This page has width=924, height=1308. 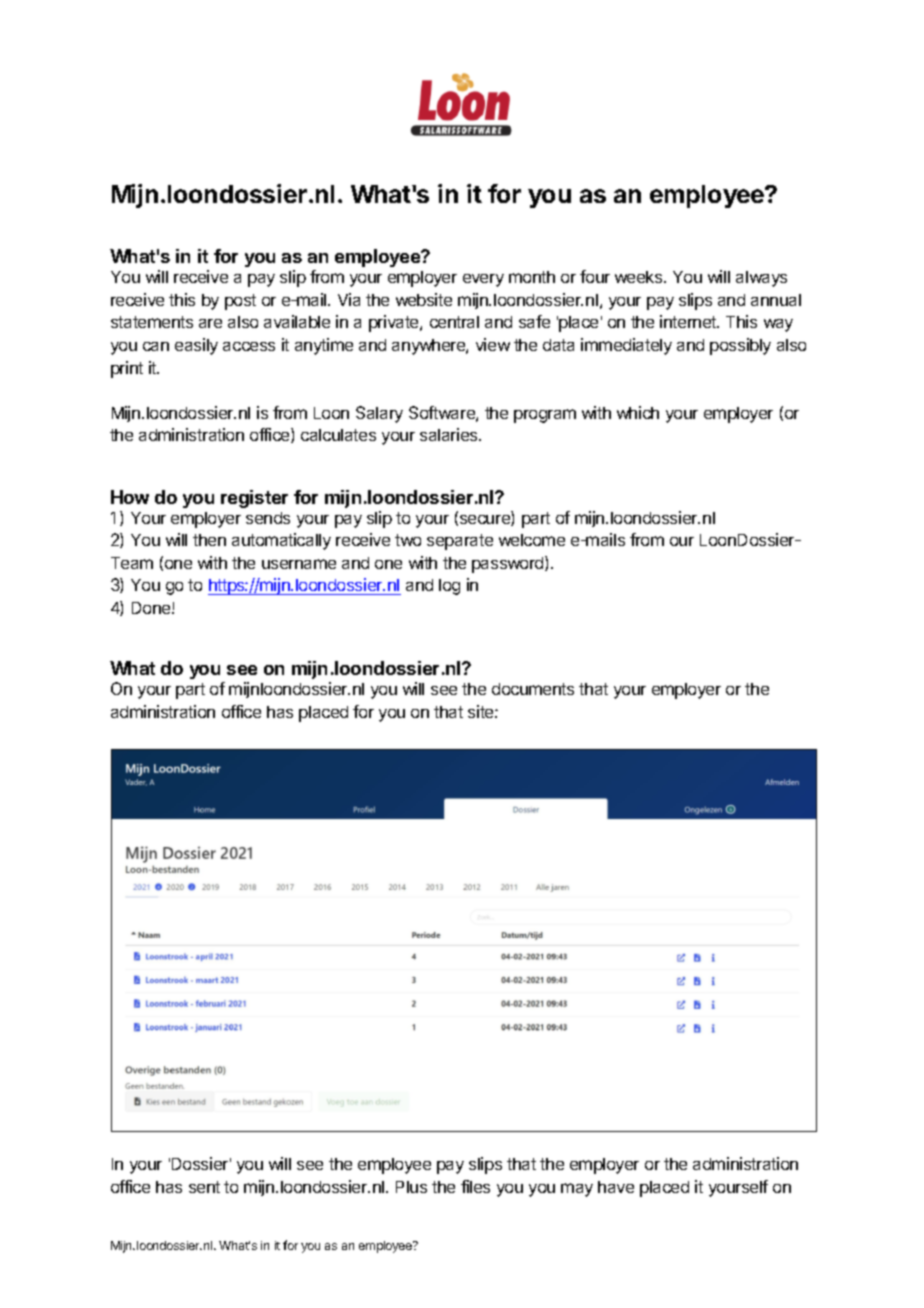 I want to click on separate, so click(x=460, y=542).
